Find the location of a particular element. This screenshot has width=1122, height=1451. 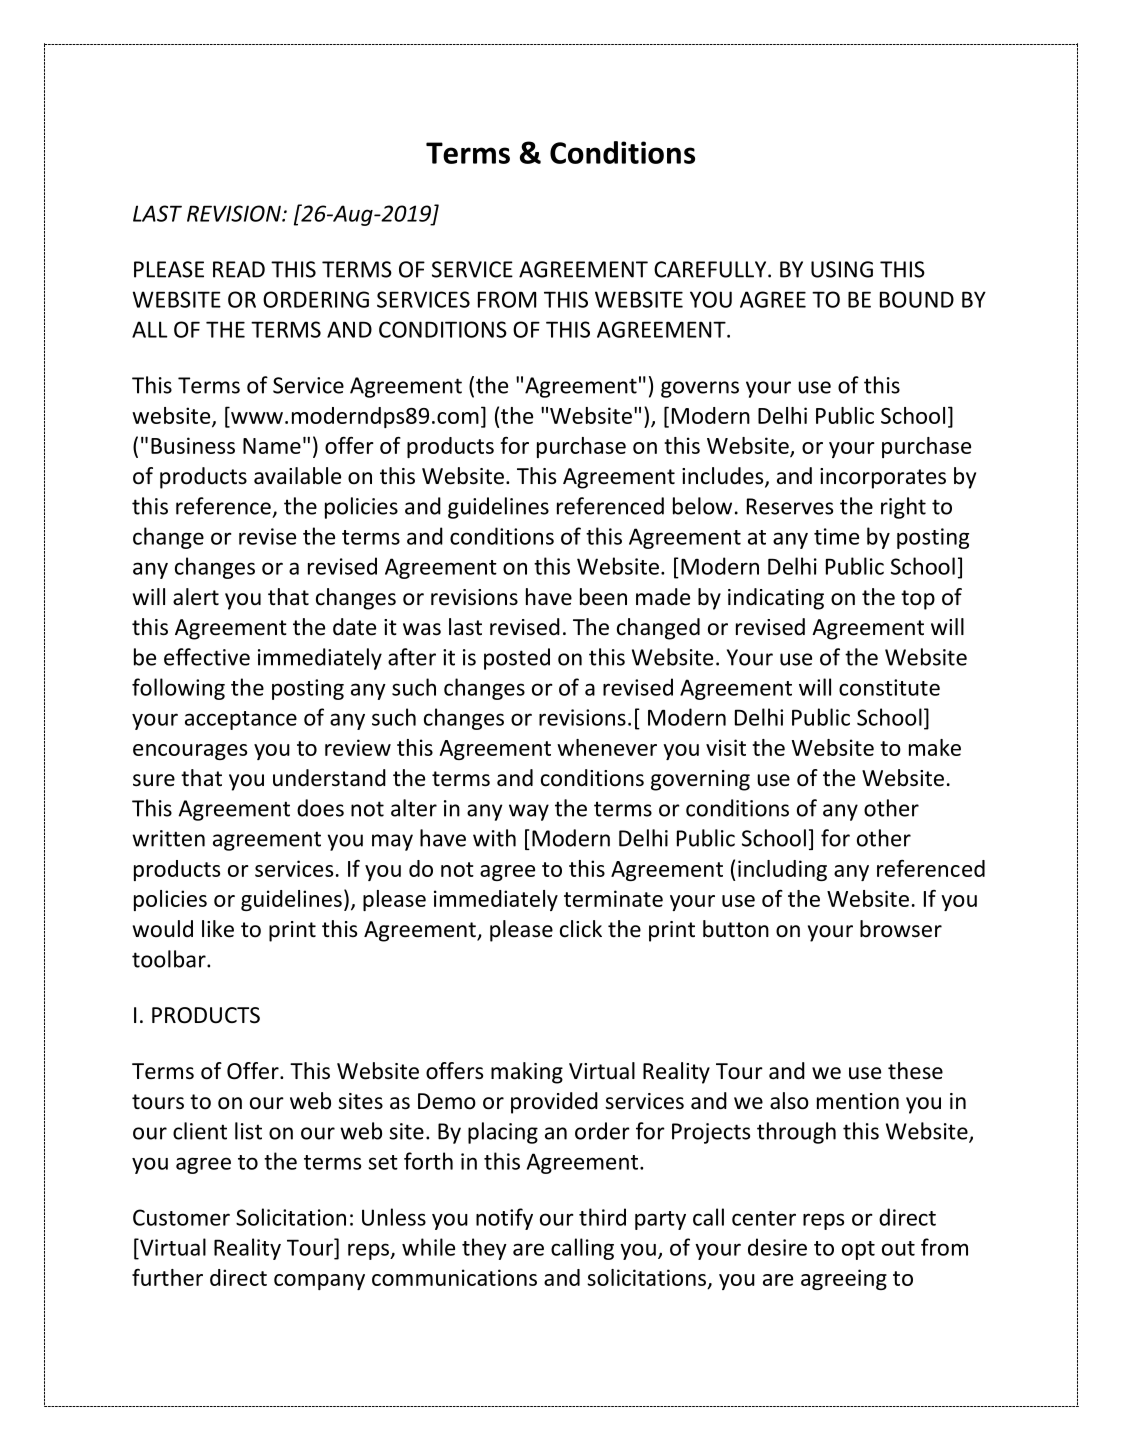

below is located at coordinates (702, 506).
